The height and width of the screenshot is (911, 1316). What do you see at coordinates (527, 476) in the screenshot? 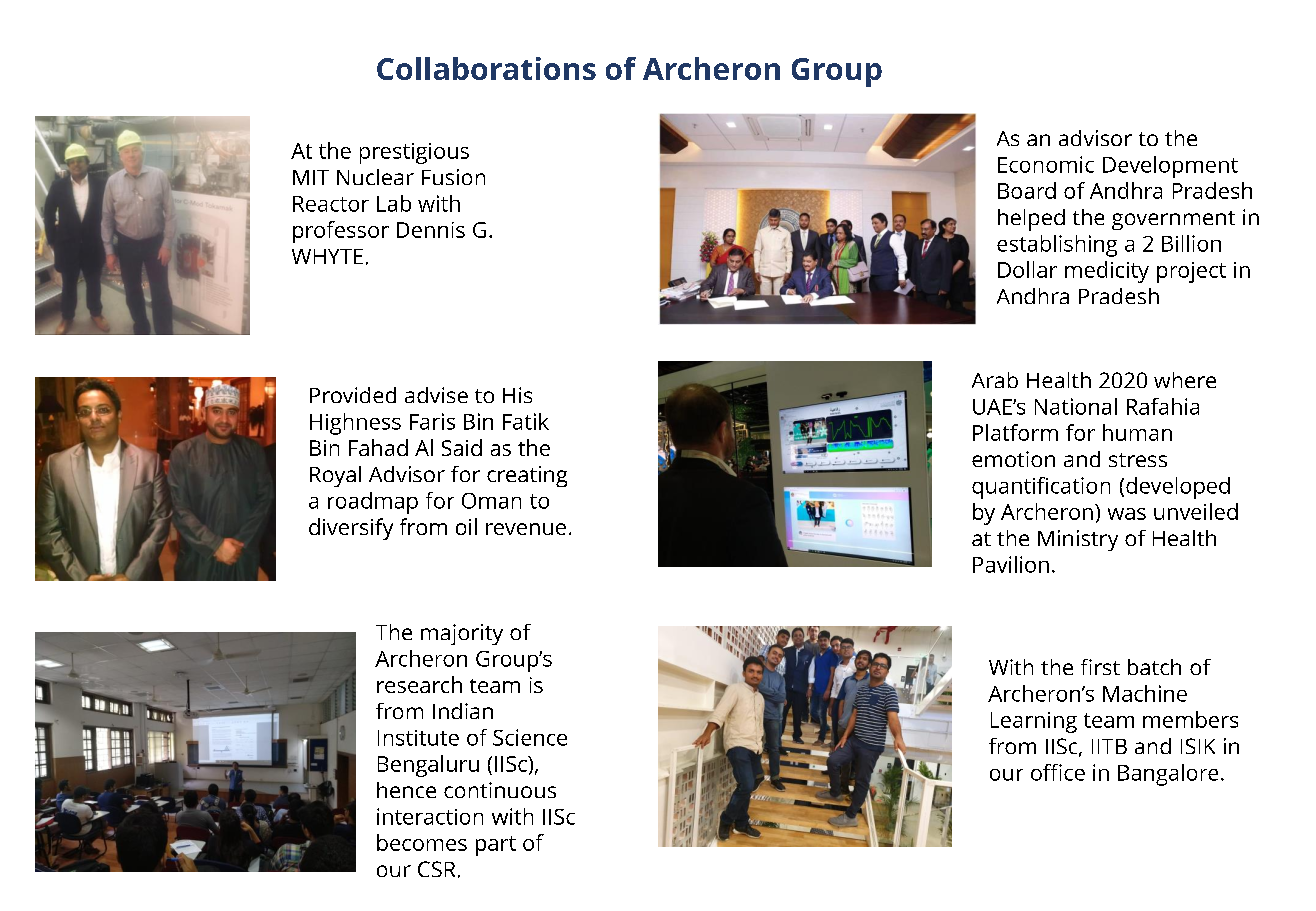
I see `creating` at bounding box center [527, 476].
